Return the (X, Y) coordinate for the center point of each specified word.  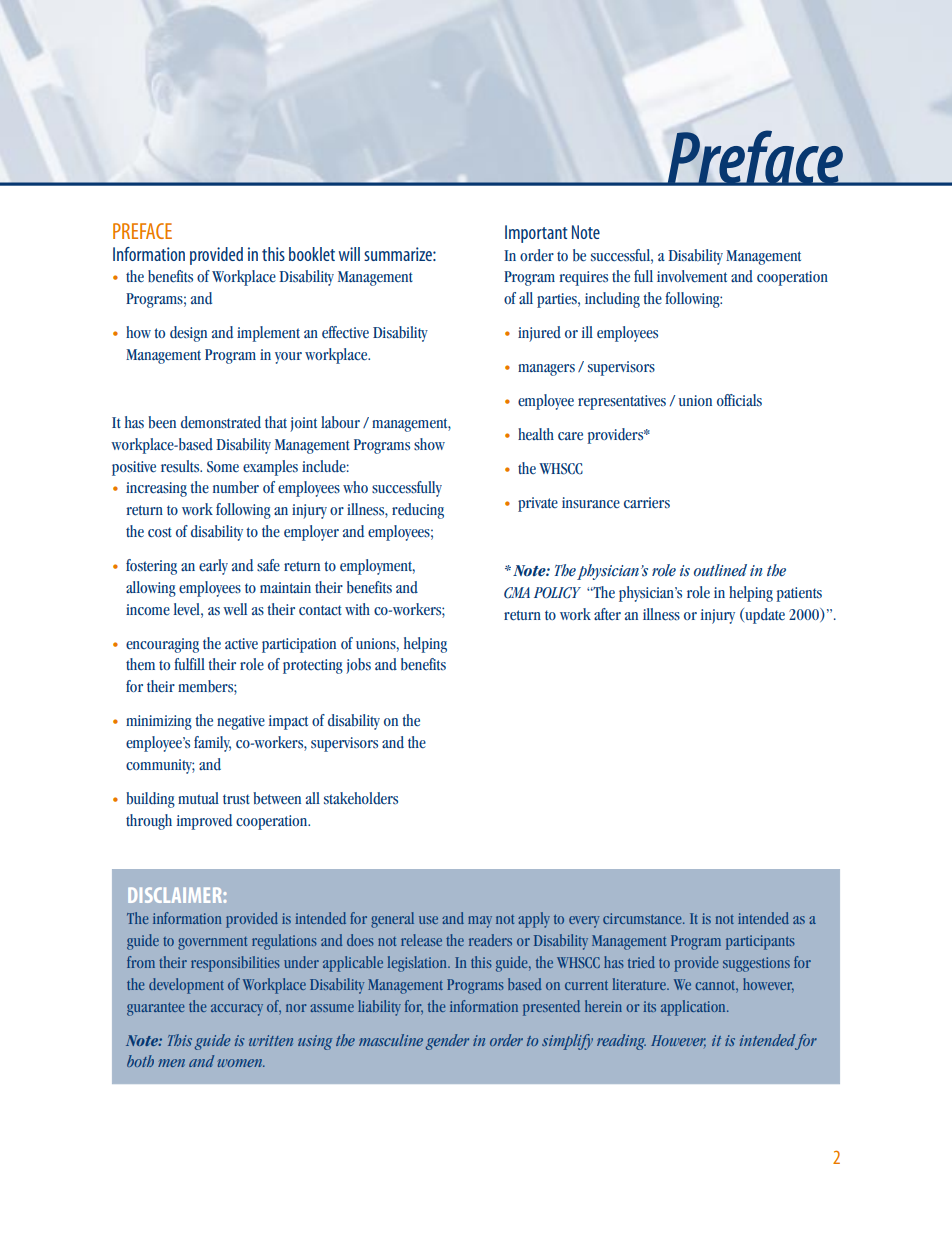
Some (223, 467)
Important (536, 234)
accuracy (237, 1010)
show (429, 444)
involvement (692, 276)
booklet (312, 254)
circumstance (643, 918)
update (764, 616)
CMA (517, 593)
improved (204, 822)
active (241, 644)
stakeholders (361, 798)
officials (739, 400)
